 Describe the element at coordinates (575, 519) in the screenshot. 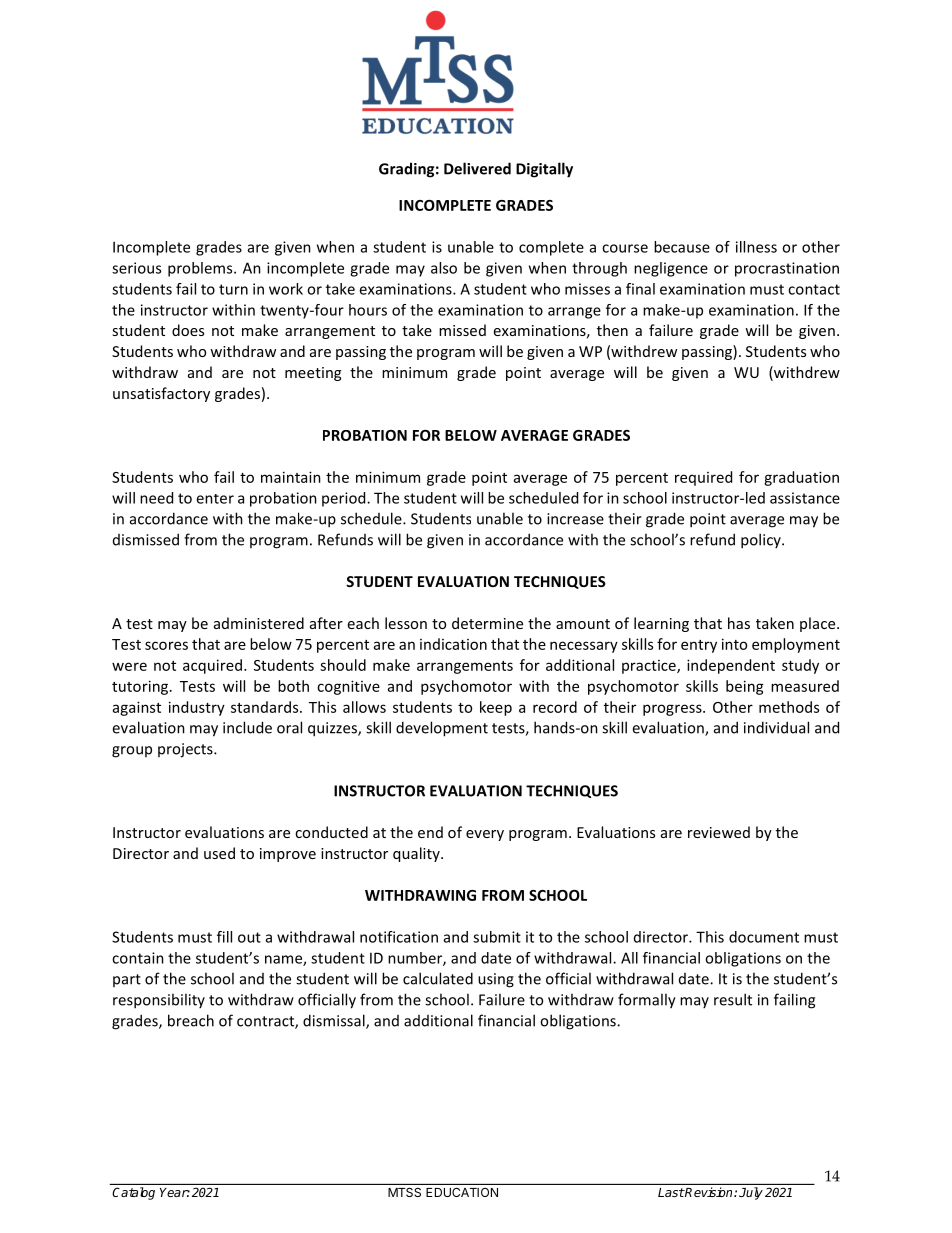

I see `increase` at that location.
